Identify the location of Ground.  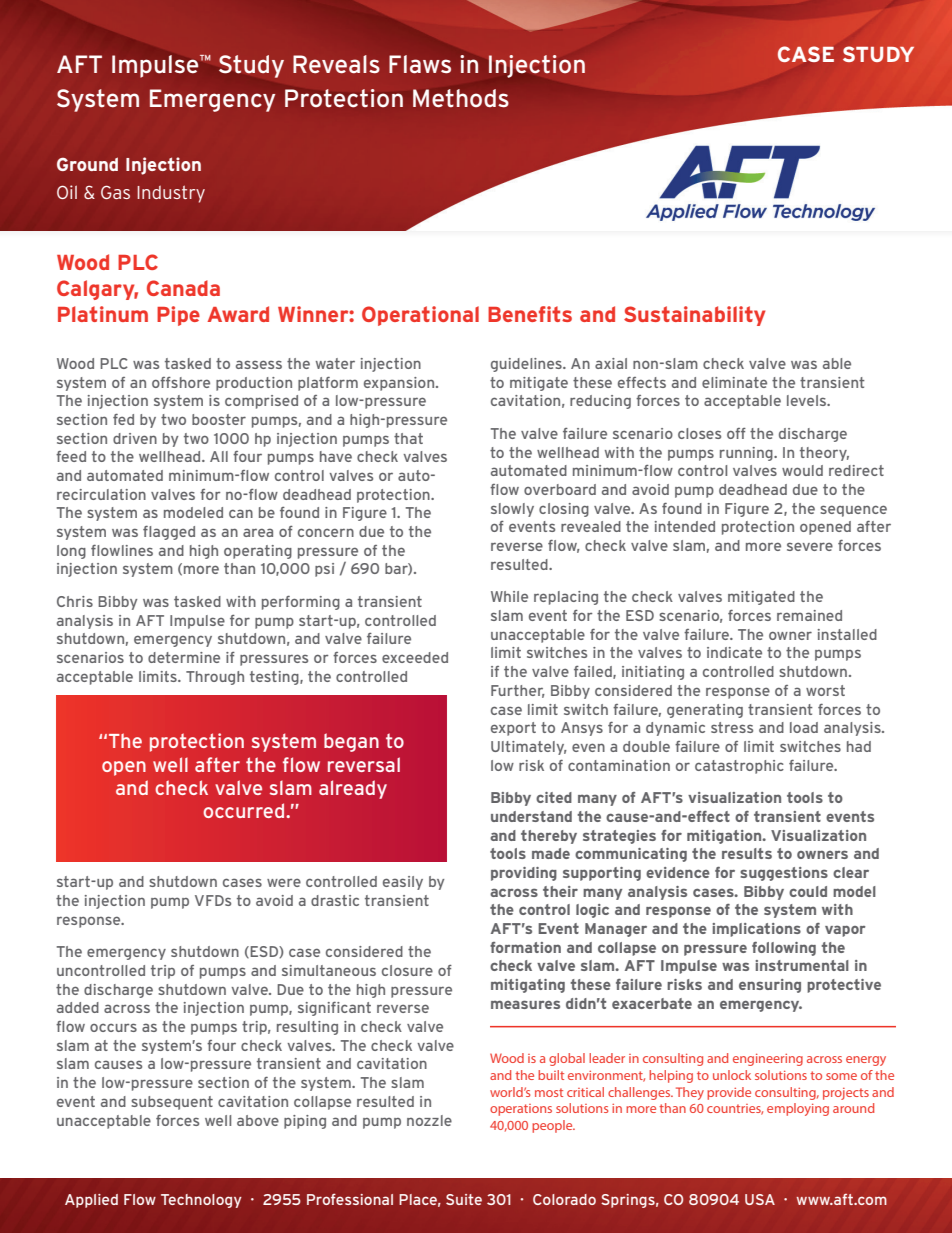
(87, 164).
